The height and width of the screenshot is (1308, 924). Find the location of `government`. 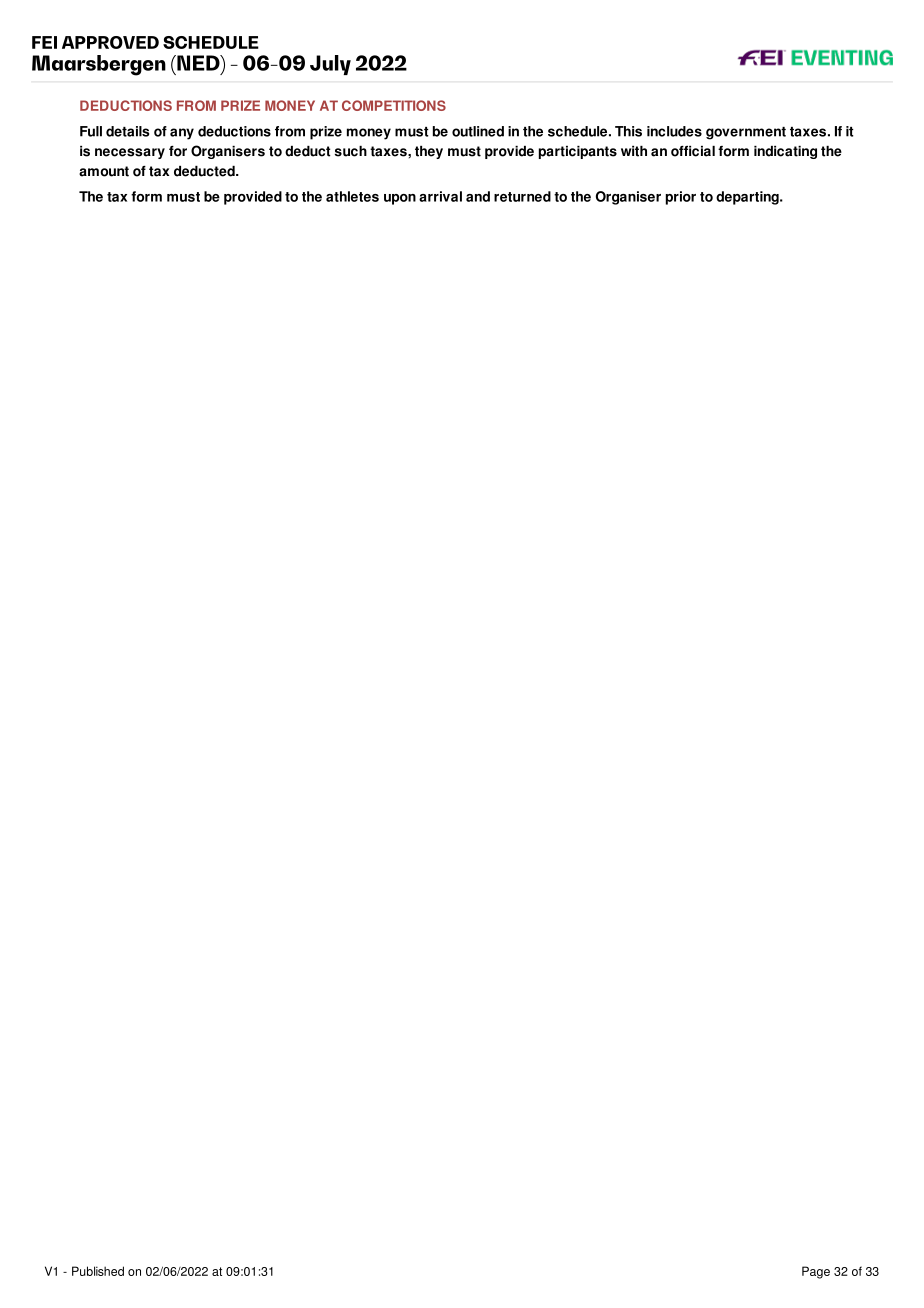

government is located at coordinates (746, 133).
